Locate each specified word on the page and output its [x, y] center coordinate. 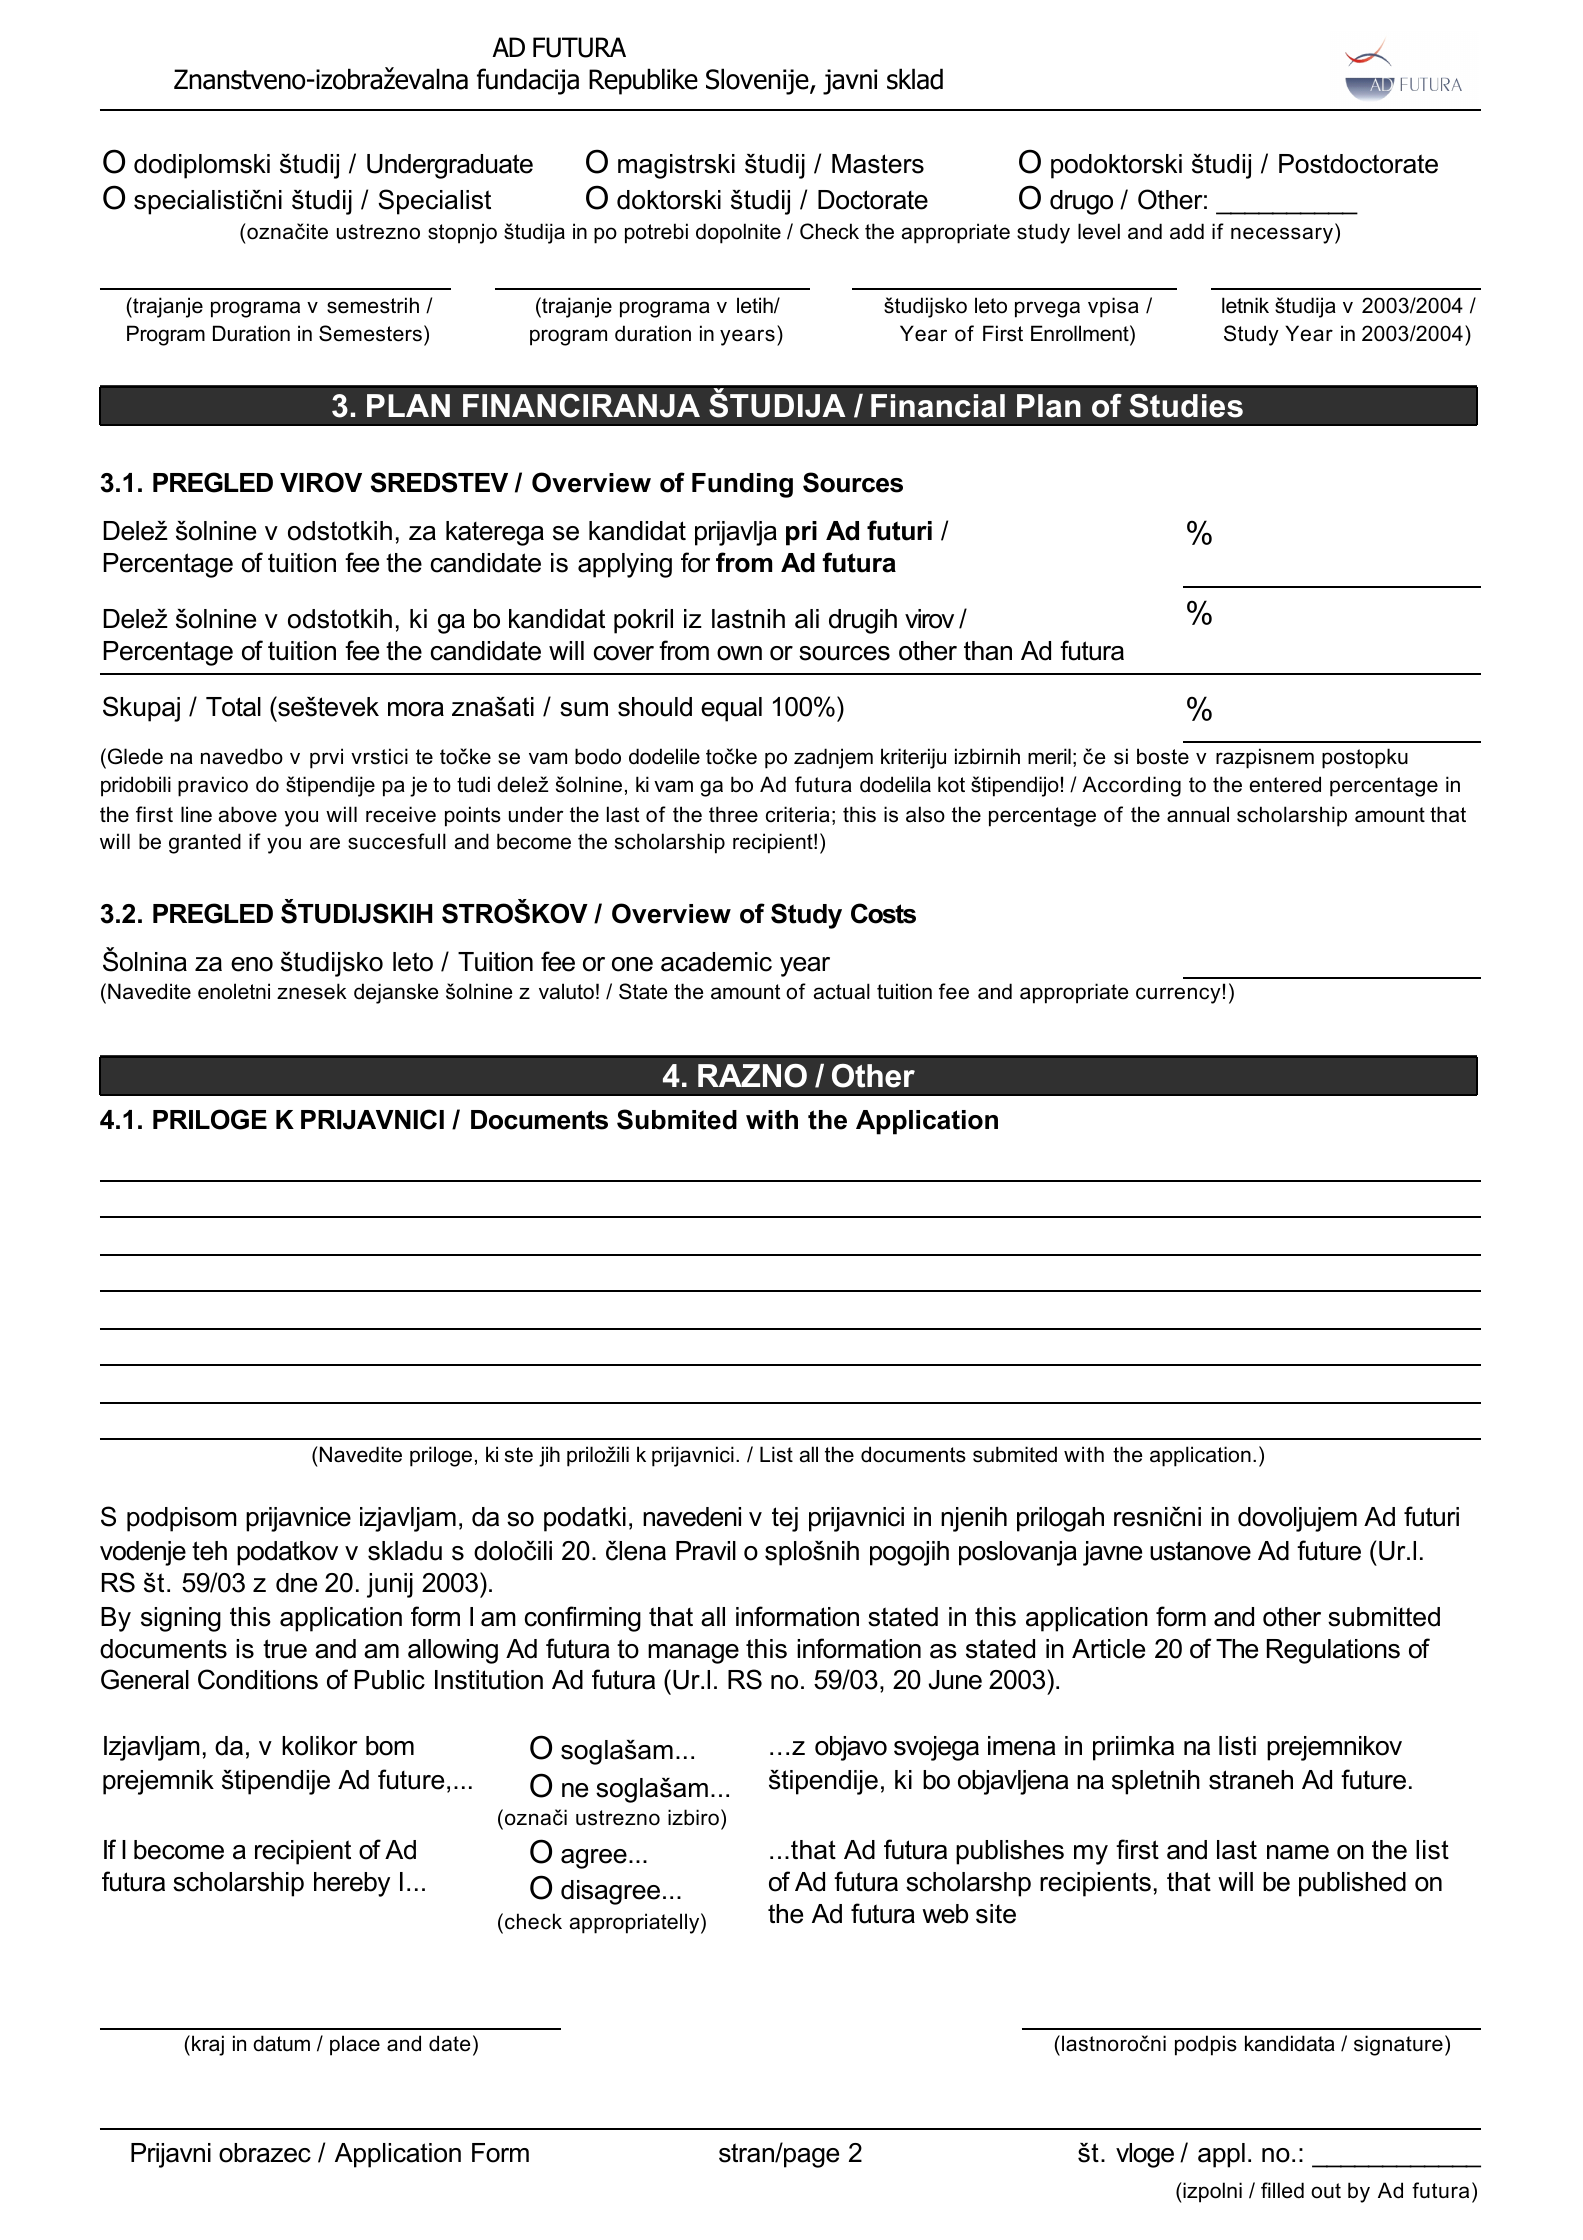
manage [693, 1654]
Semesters [370, 333]
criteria [798, 814]
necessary [1282, 235]
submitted [1384, 1617]
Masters [878, 164]
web [945, 1914]
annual [1198, 814]
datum [281, 2043]
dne [296, 1583]
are [325, 843]
